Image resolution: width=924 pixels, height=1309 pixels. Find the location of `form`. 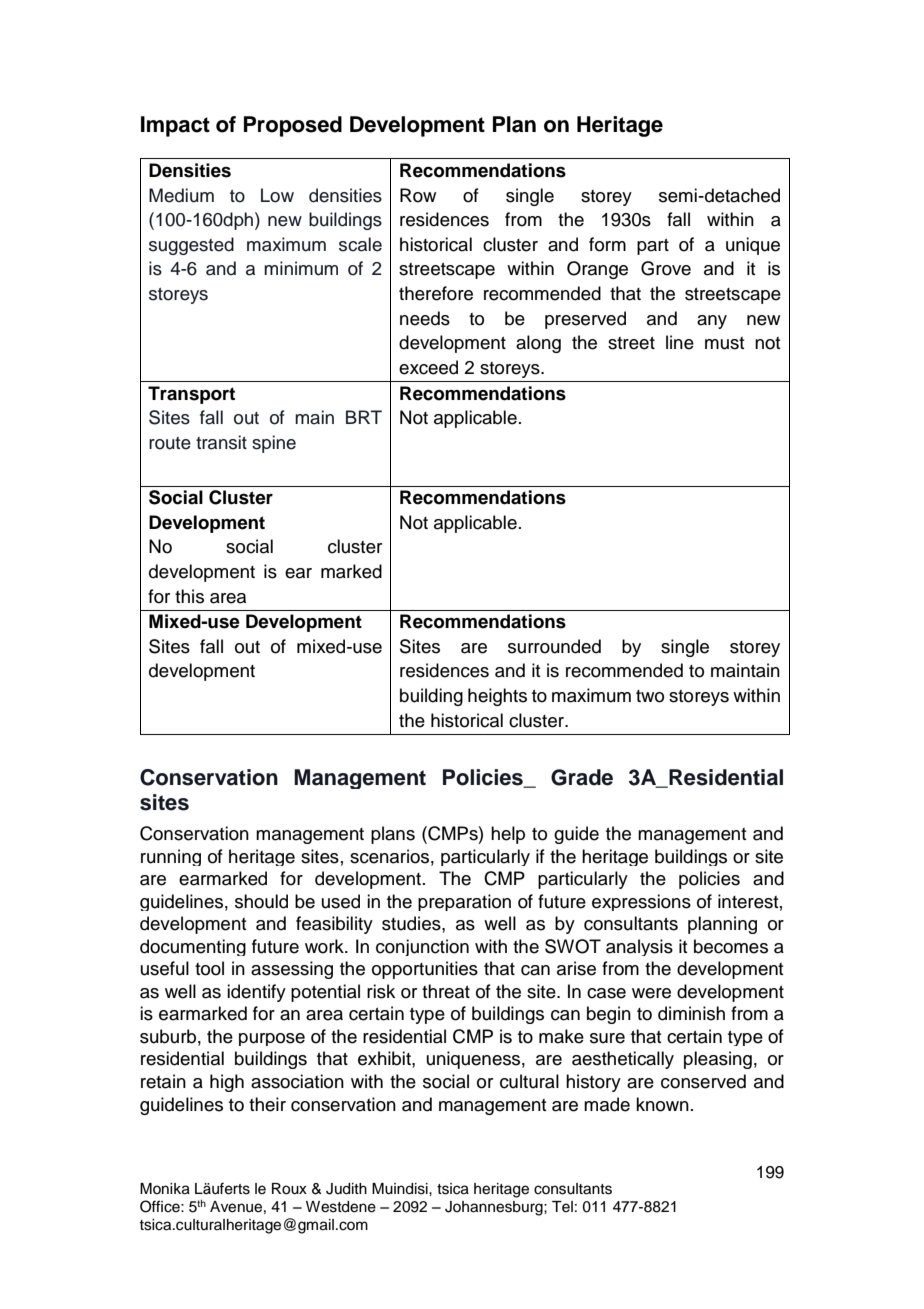

form is located at coordinates (607, 244).
